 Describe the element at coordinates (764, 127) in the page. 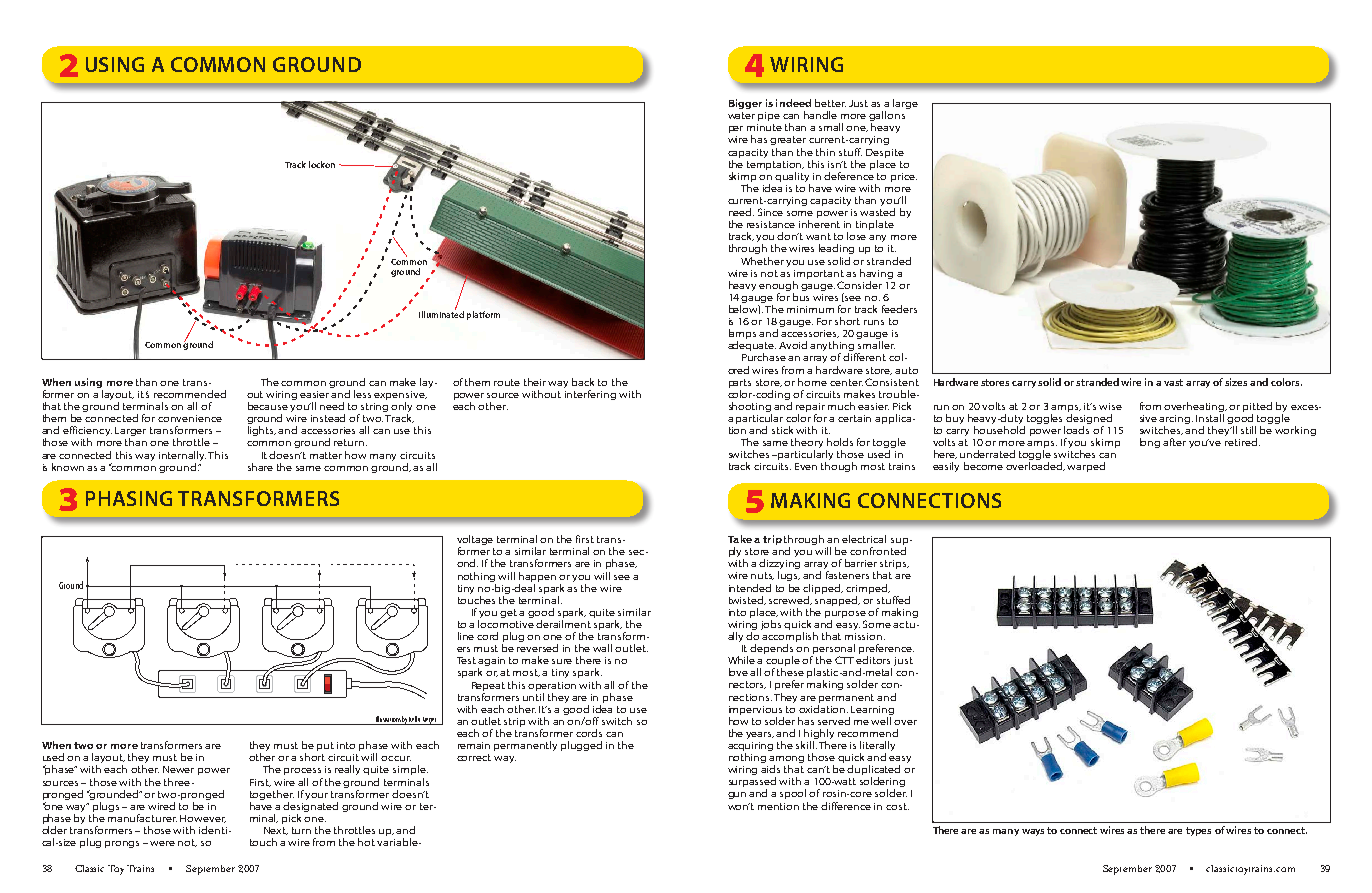

I see `minute` at that location.
